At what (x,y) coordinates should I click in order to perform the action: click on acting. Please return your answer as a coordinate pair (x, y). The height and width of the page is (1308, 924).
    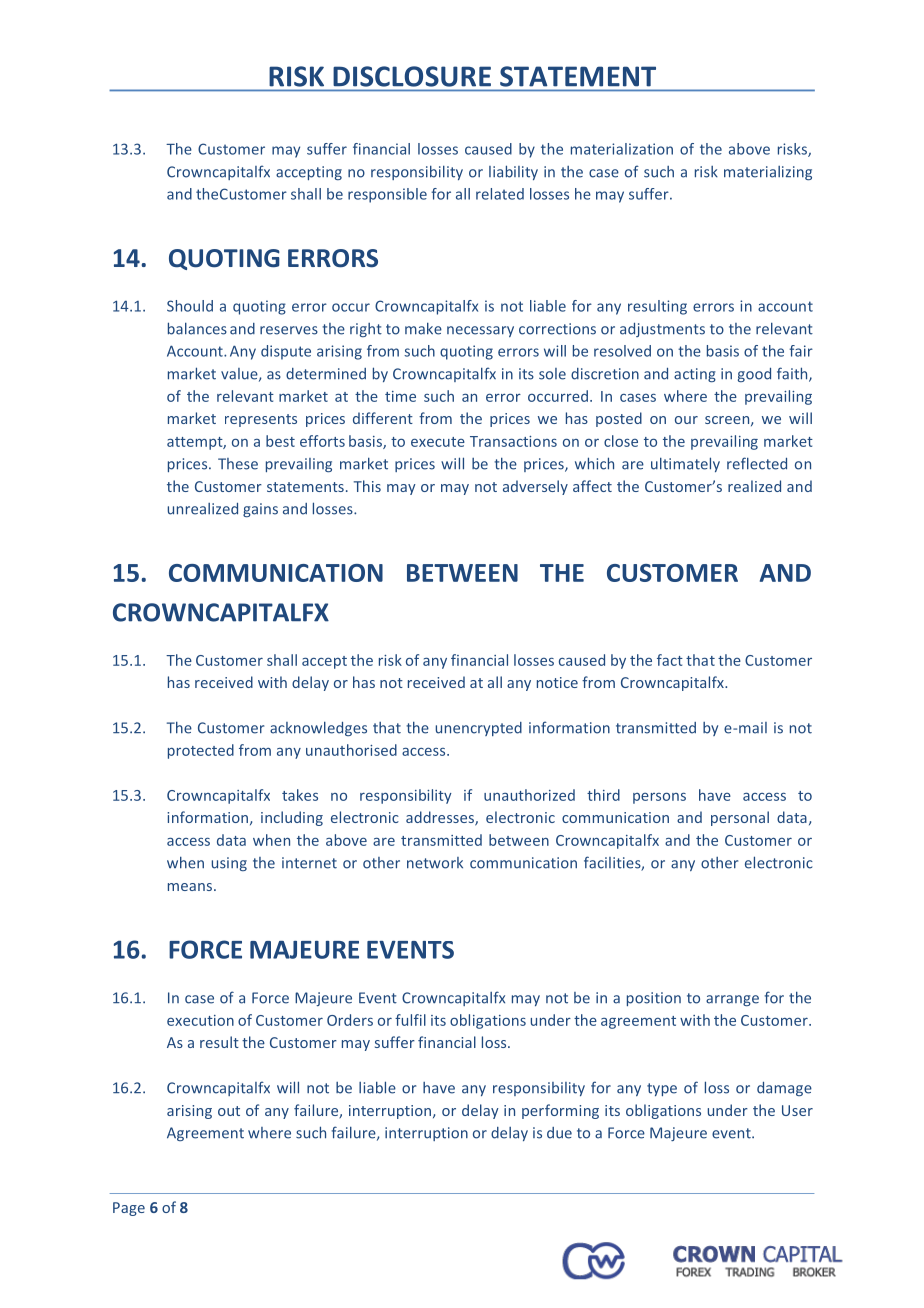
    Looking at the image, I should click on (695, 375).
